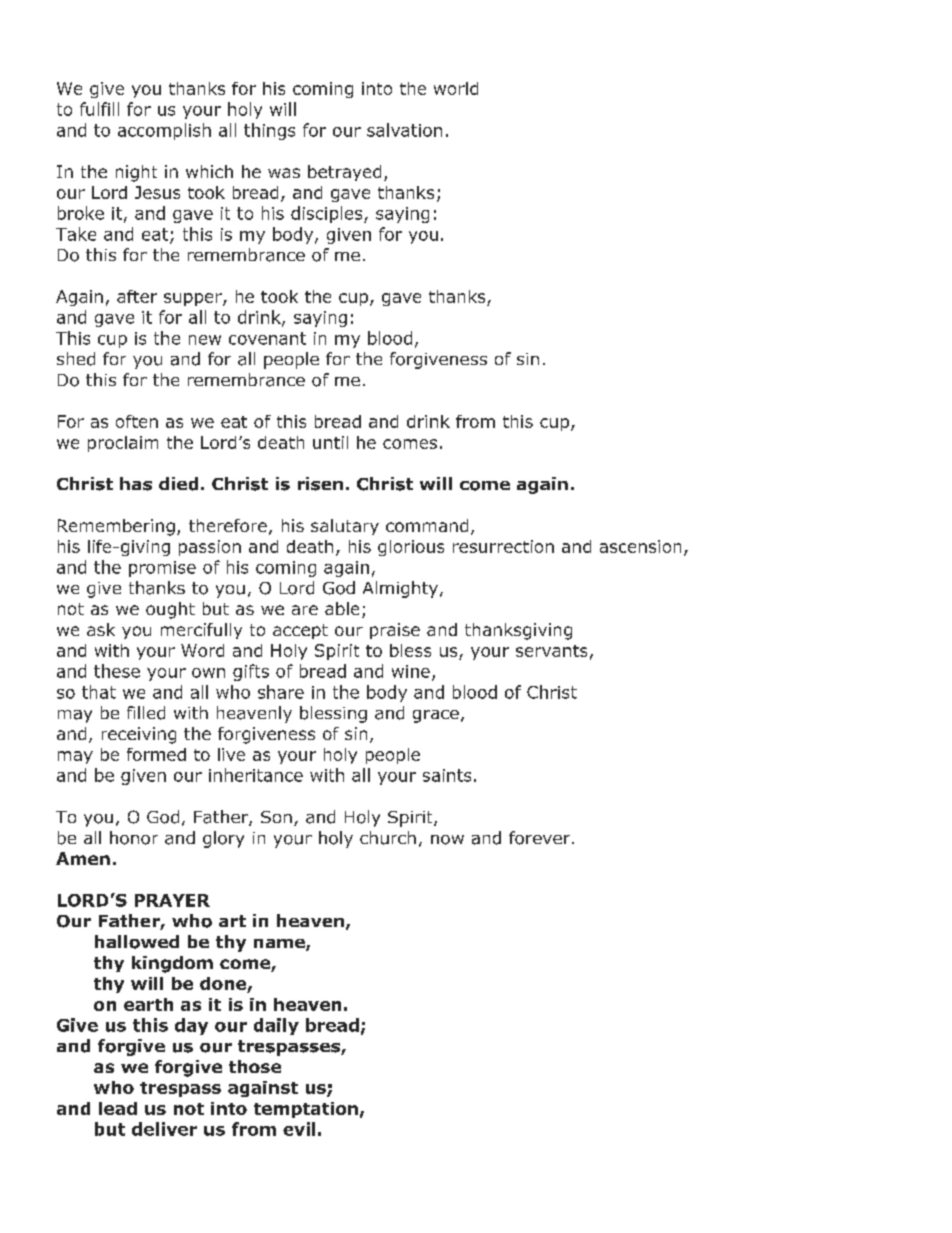 This page has height=1233, width=952. I want to click on temptation, so click(306, 1110).
